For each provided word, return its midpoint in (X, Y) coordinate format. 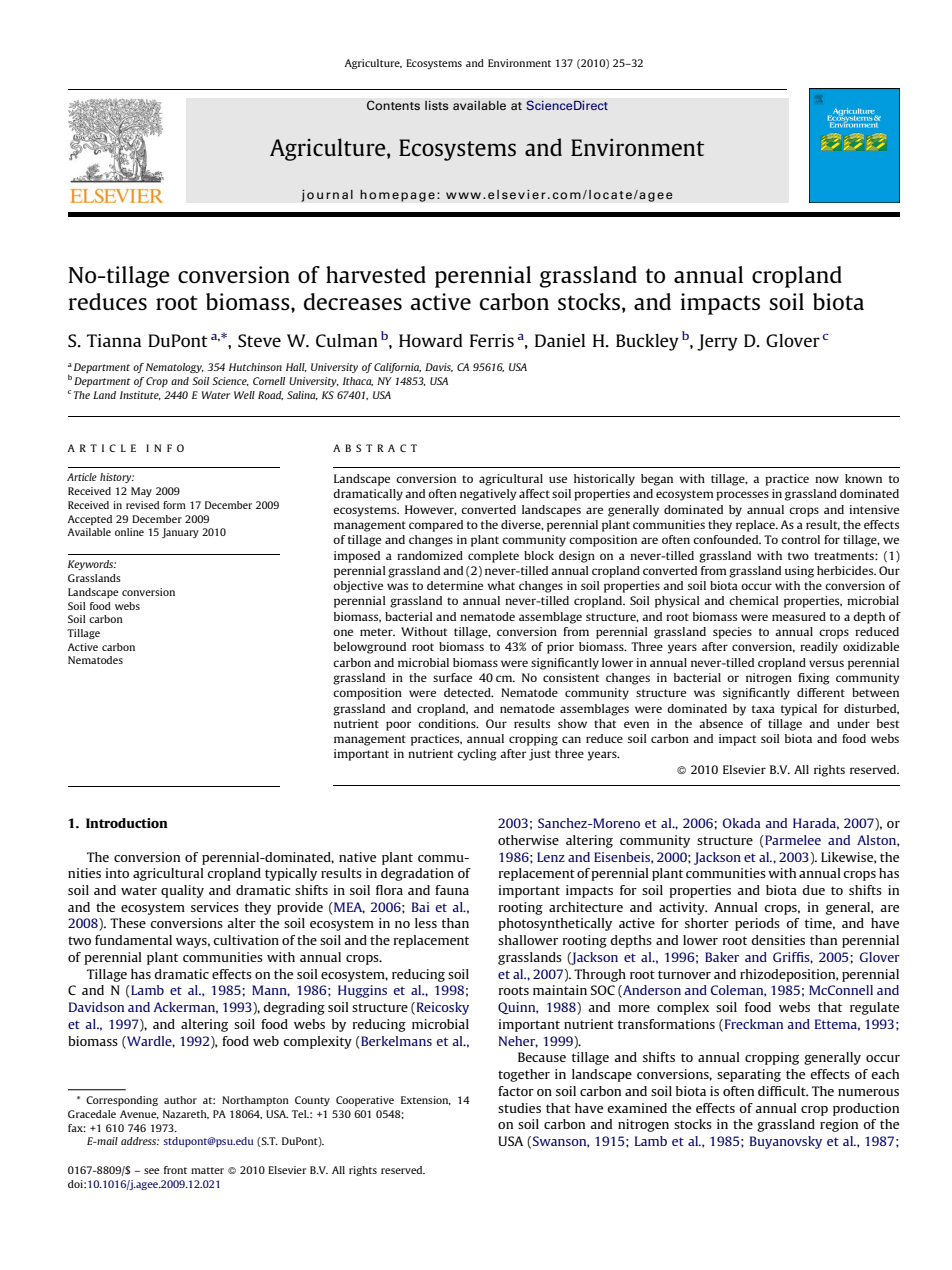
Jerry (717, 342)
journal (327, 195)
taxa (763, 709)
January (180, 533)
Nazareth (186, 1114)
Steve (259, 340)
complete (493, 557)
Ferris (492, 340)
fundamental (133, 940)
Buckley (647, 342)
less (426, 923)
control (800, 539)
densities (778, 940)
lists (437, 105)
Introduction (127, 823)
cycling (477, 755)
